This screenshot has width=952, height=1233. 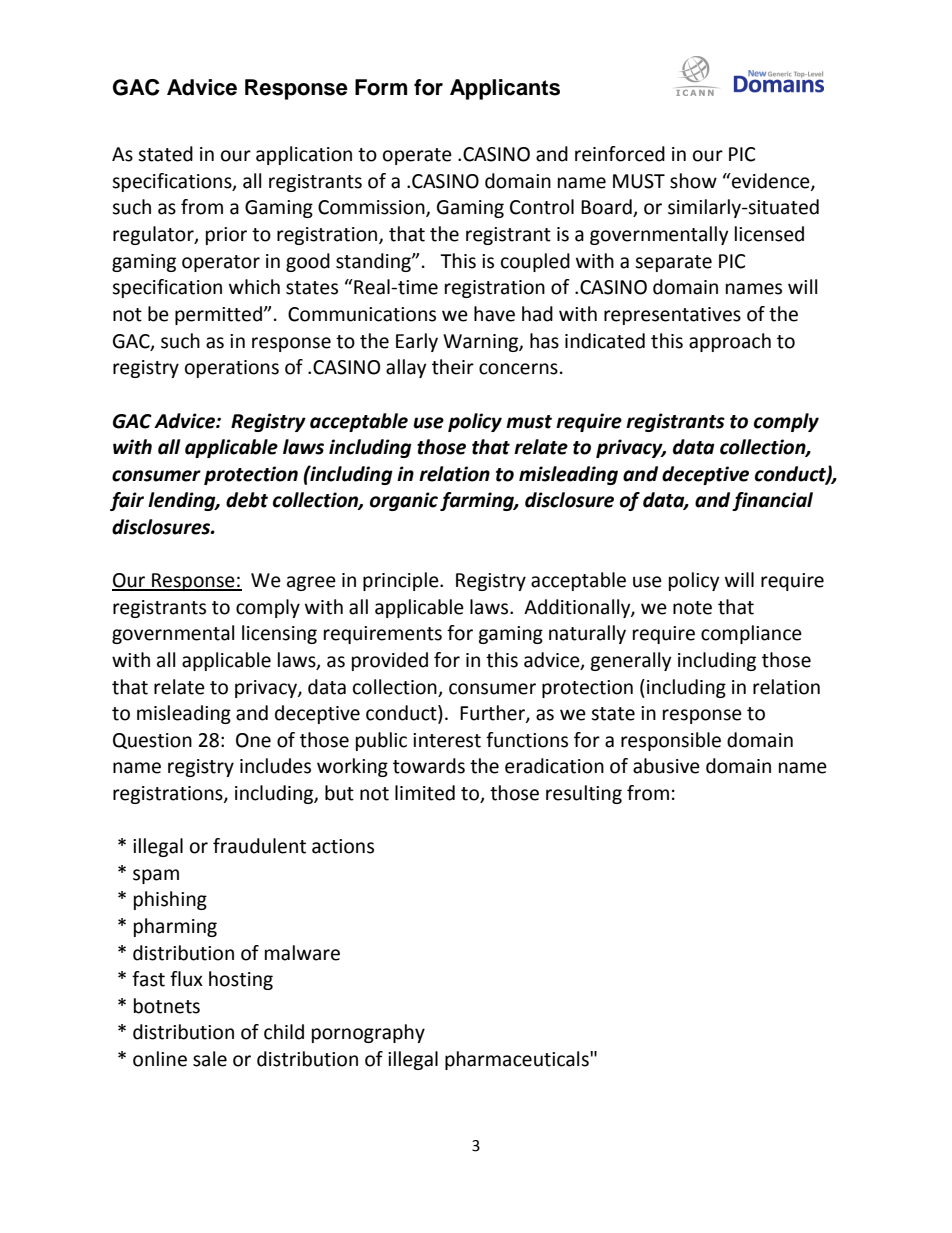 What do you see at coordinates (453, 367) in the screenshot?
I see `their` at bounding box center [453, 367].
